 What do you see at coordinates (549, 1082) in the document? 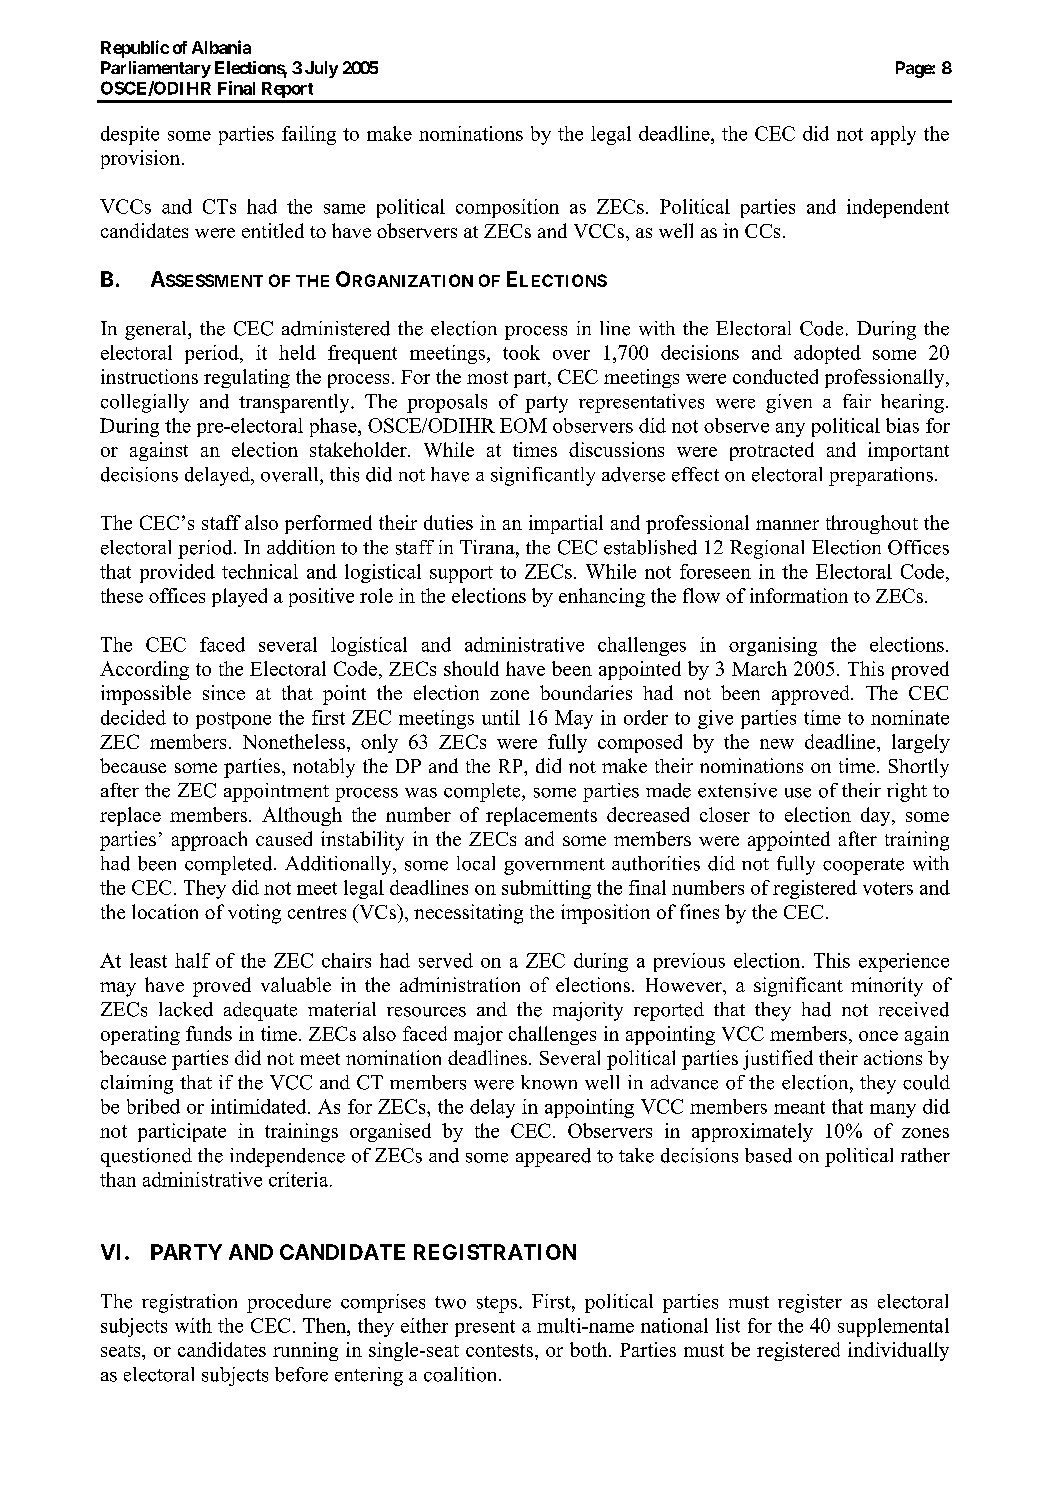
I see `known` at bounding box center [549, 1082].
